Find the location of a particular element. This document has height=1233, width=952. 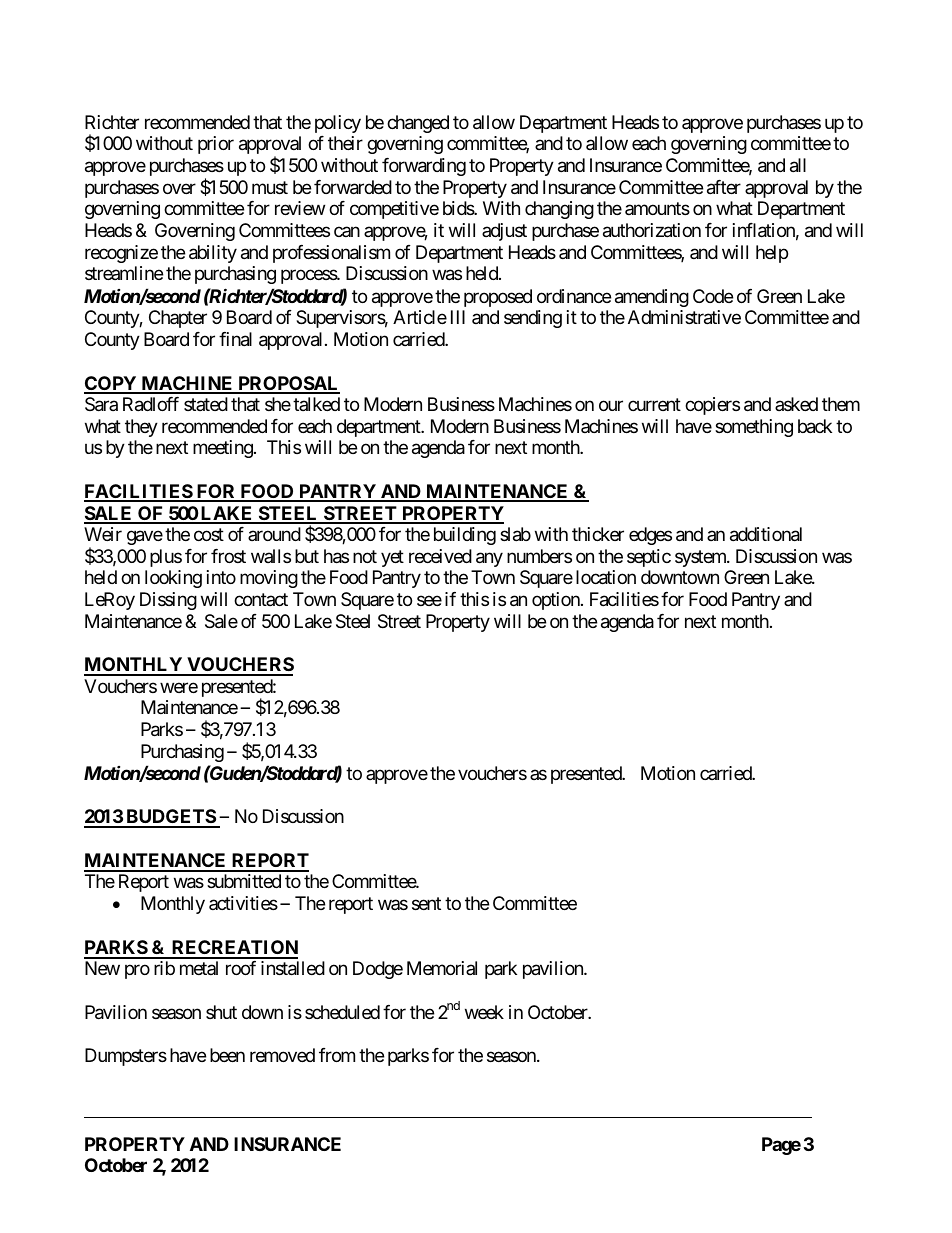

BUDGETS is located at coordinates (170, 818).
